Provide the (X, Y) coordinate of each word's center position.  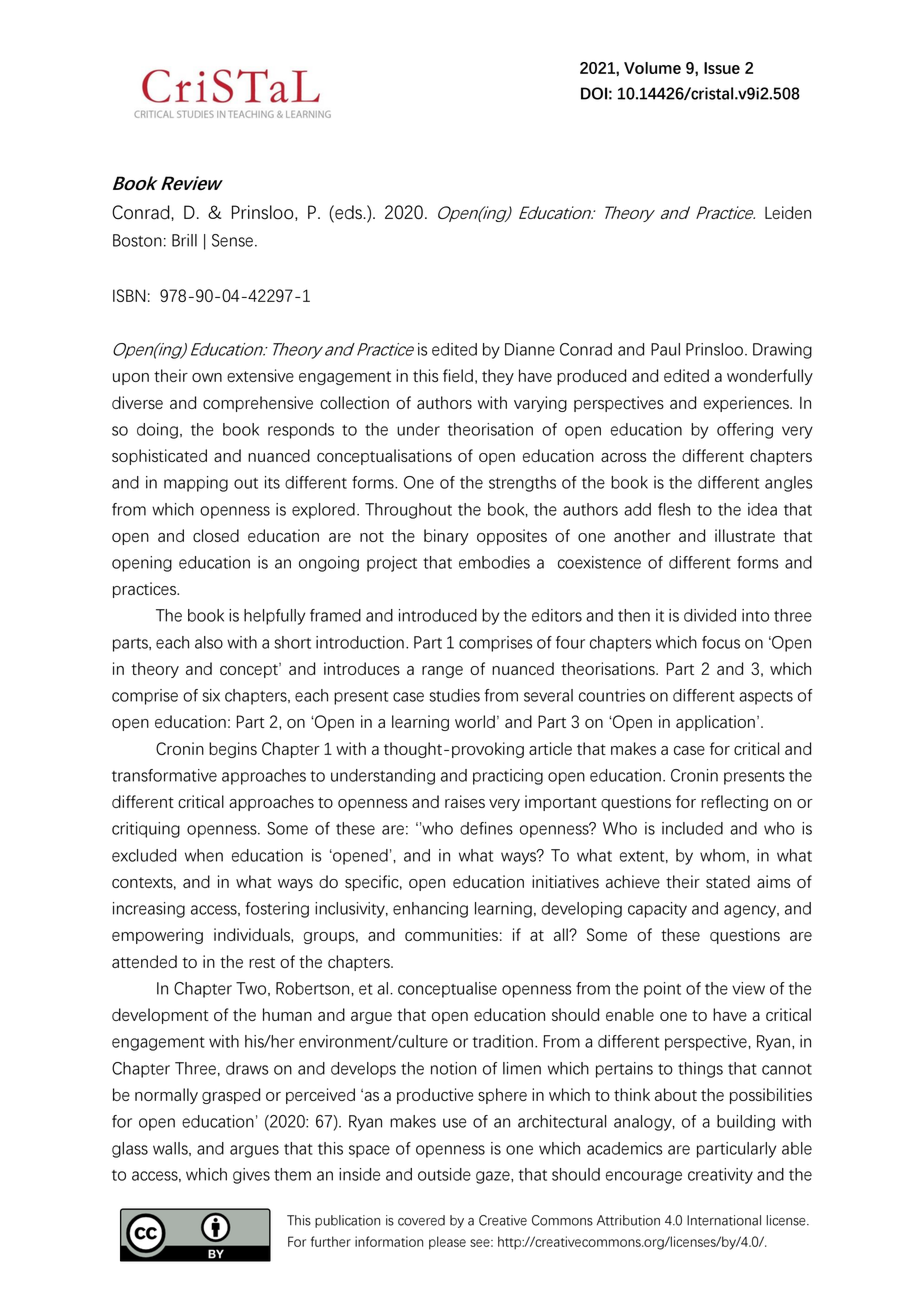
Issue (722, 68)
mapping (196, 484)
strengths (522, 484)
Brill (184, 240)
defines (486, 828)
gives (251, 1176)
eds (348, 212)
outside (444, 1174)
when (204, 855)
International (724, 1220)
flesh (674, 509)
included (692, 828)
